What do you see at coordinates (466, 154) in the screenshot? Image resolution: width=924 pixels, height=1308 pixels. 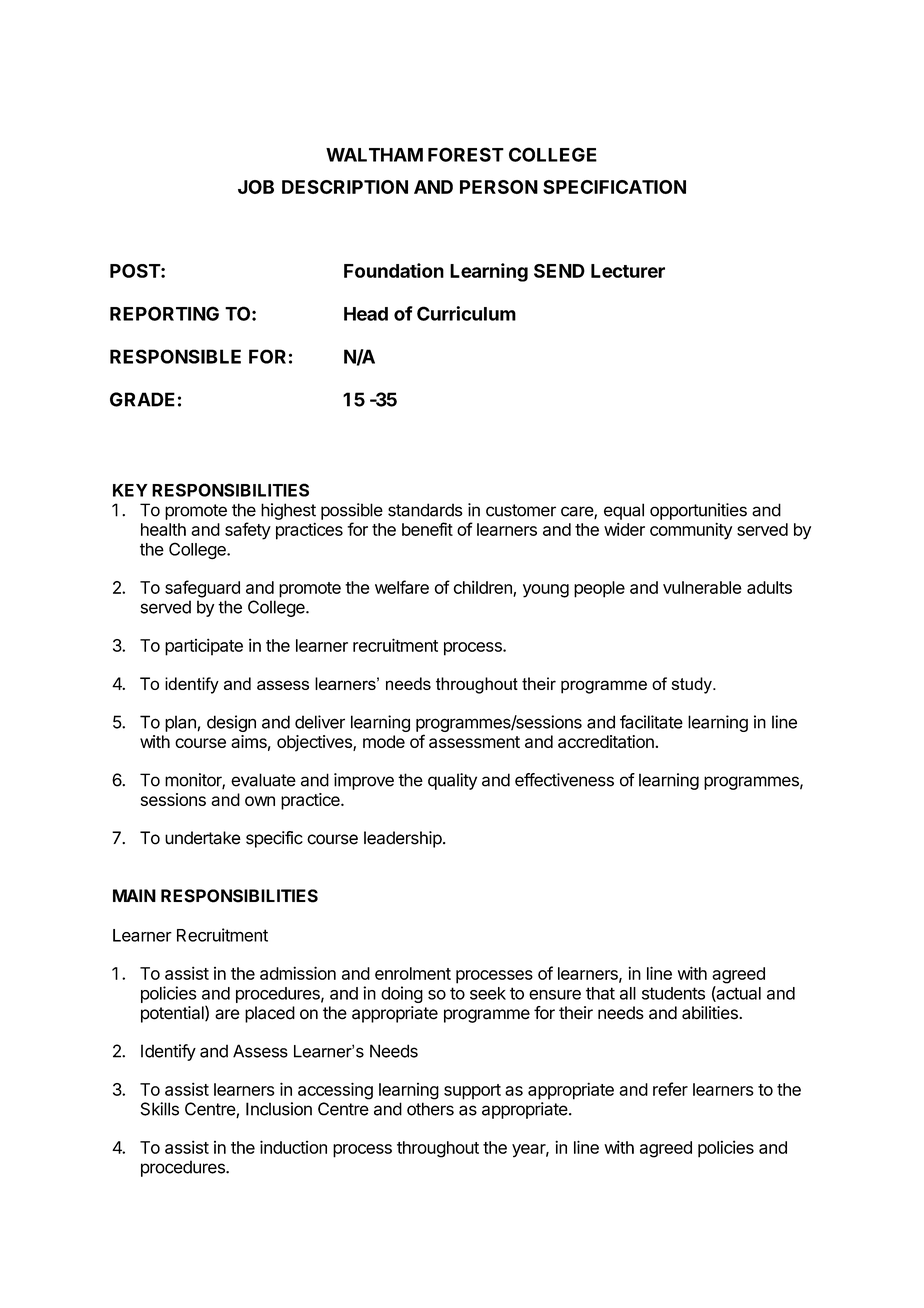 I see `FOREST` at bounding box center [466, 154].
